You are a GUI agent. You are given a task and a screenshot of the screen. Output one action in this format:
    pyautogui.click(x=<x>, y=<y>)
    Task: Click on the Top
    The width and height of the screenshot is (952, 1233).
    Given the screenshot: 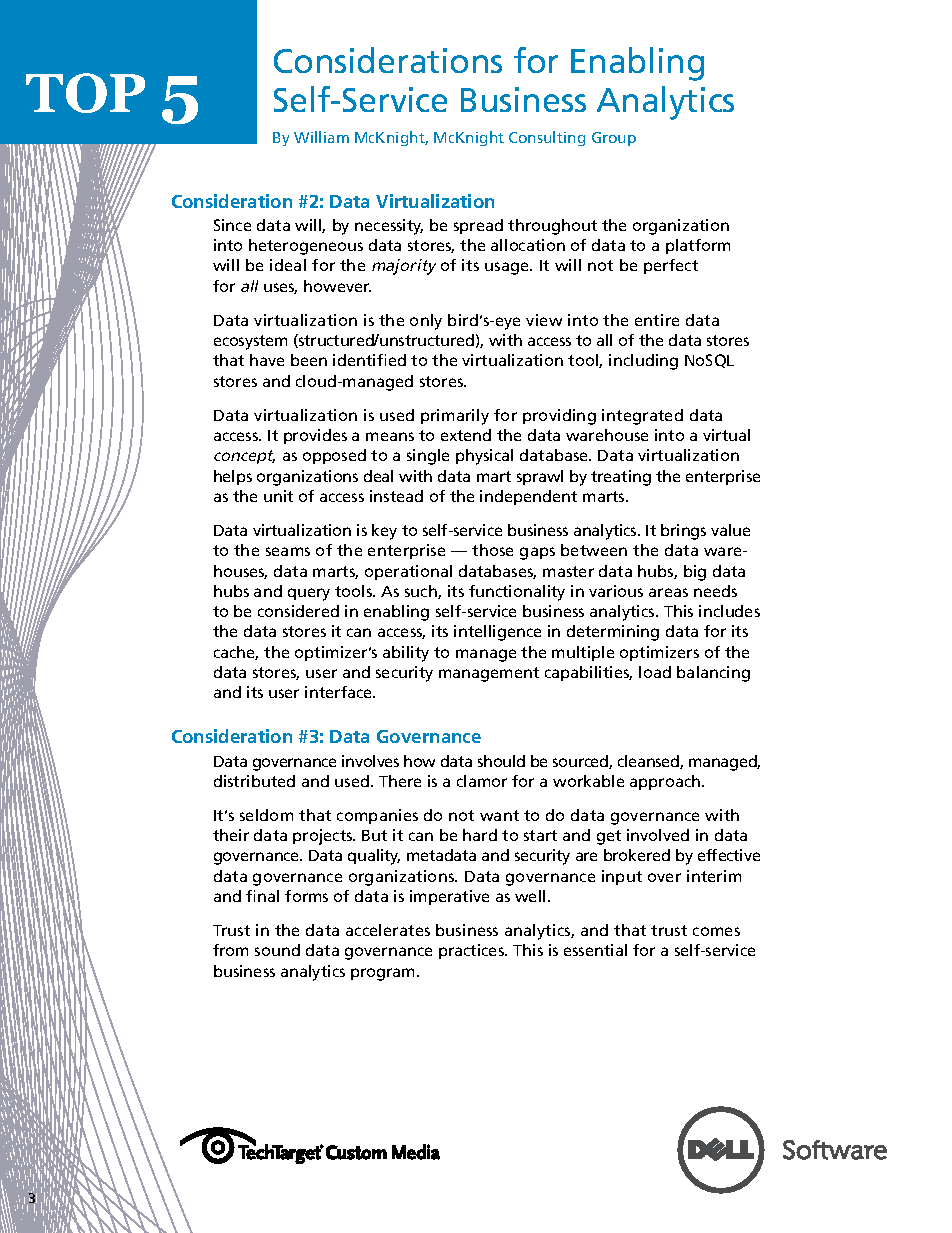 What is the action you would take?
    pyautogui.click(x=85, y=93)
